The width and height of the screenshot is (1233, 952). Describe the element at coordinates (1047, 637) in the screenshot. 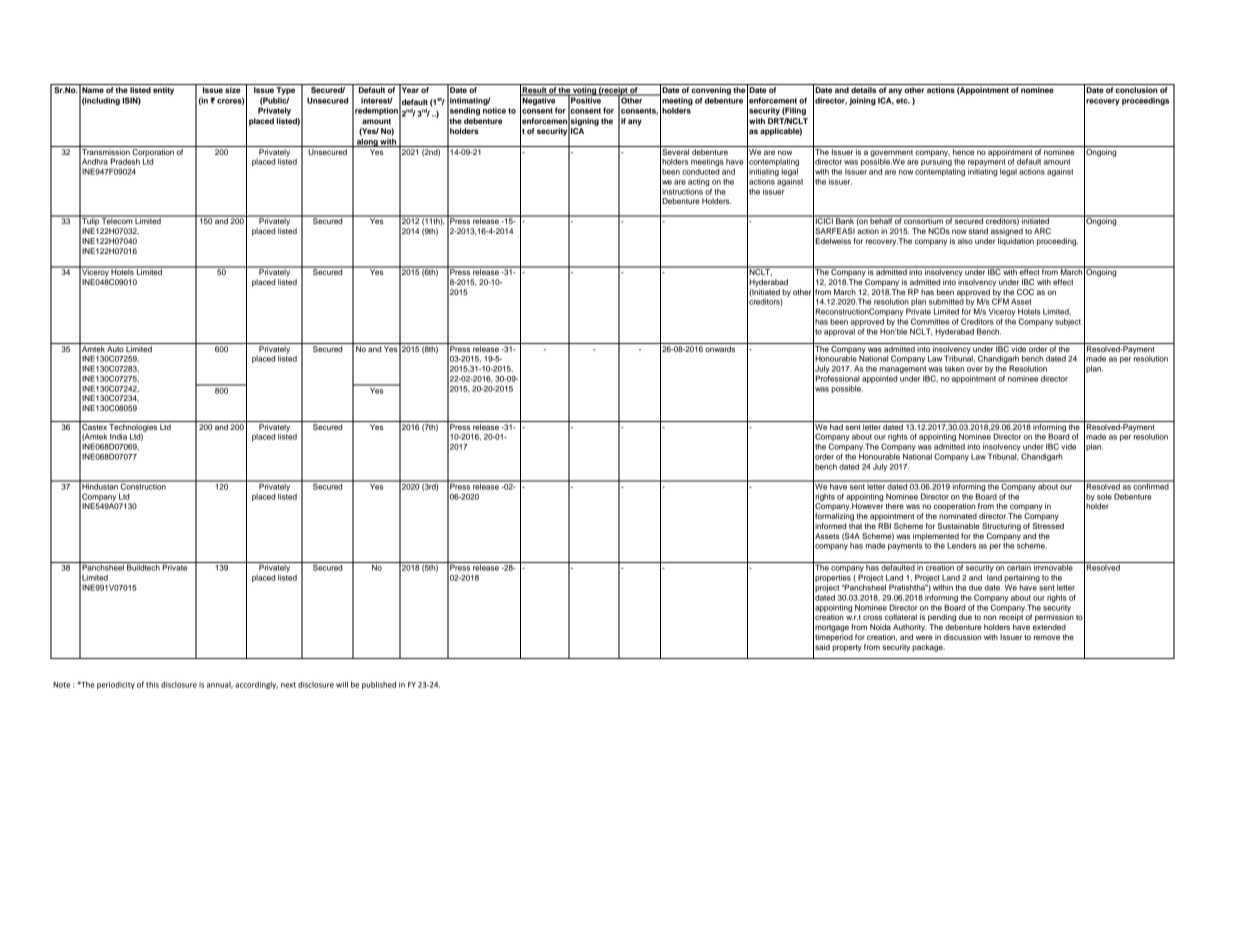

I see `remove` at that location.
